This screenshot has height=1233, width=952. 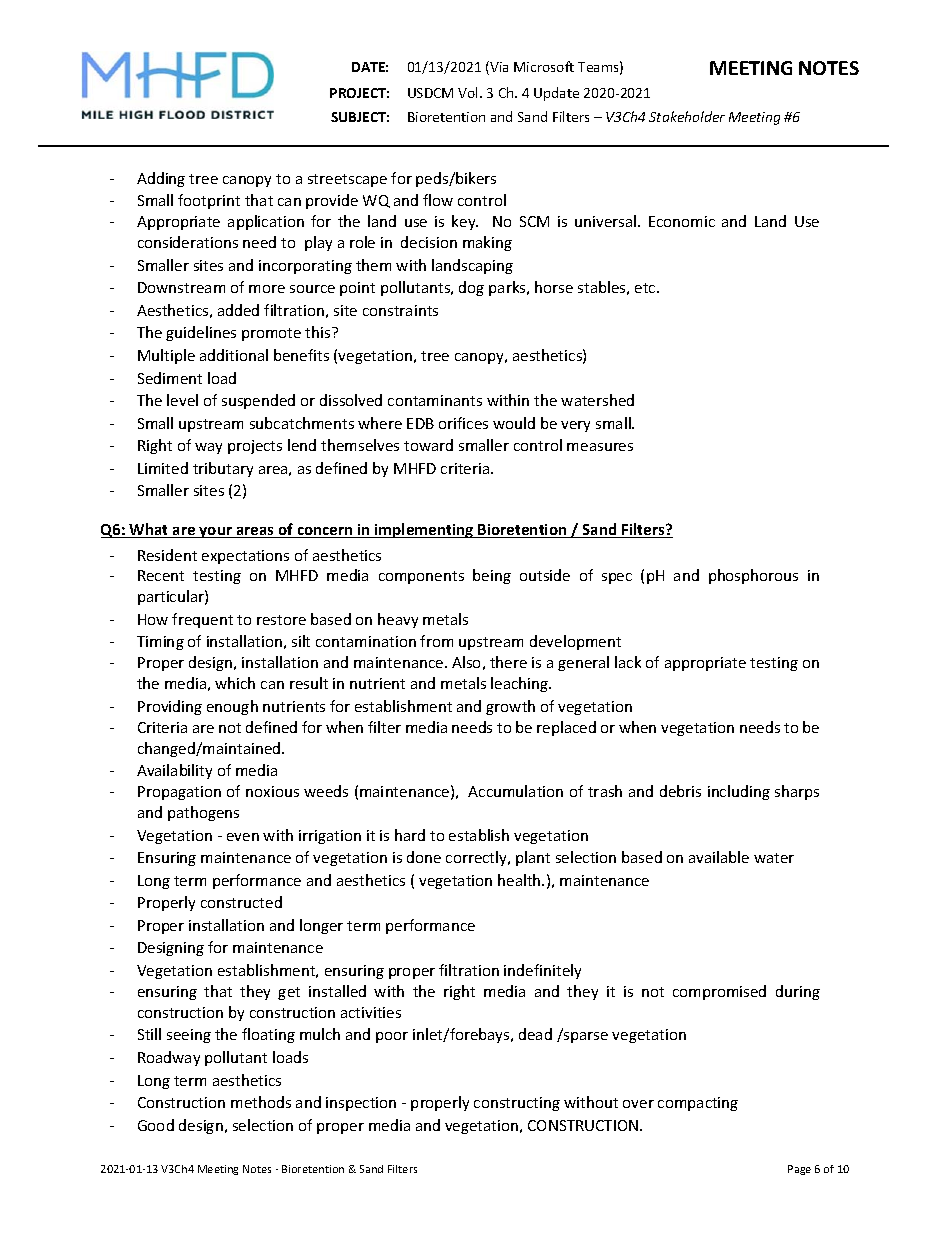 What do you see at coordinates (436, 641) in the screenshot?
I see `from` at bounding box center [436, 641].
